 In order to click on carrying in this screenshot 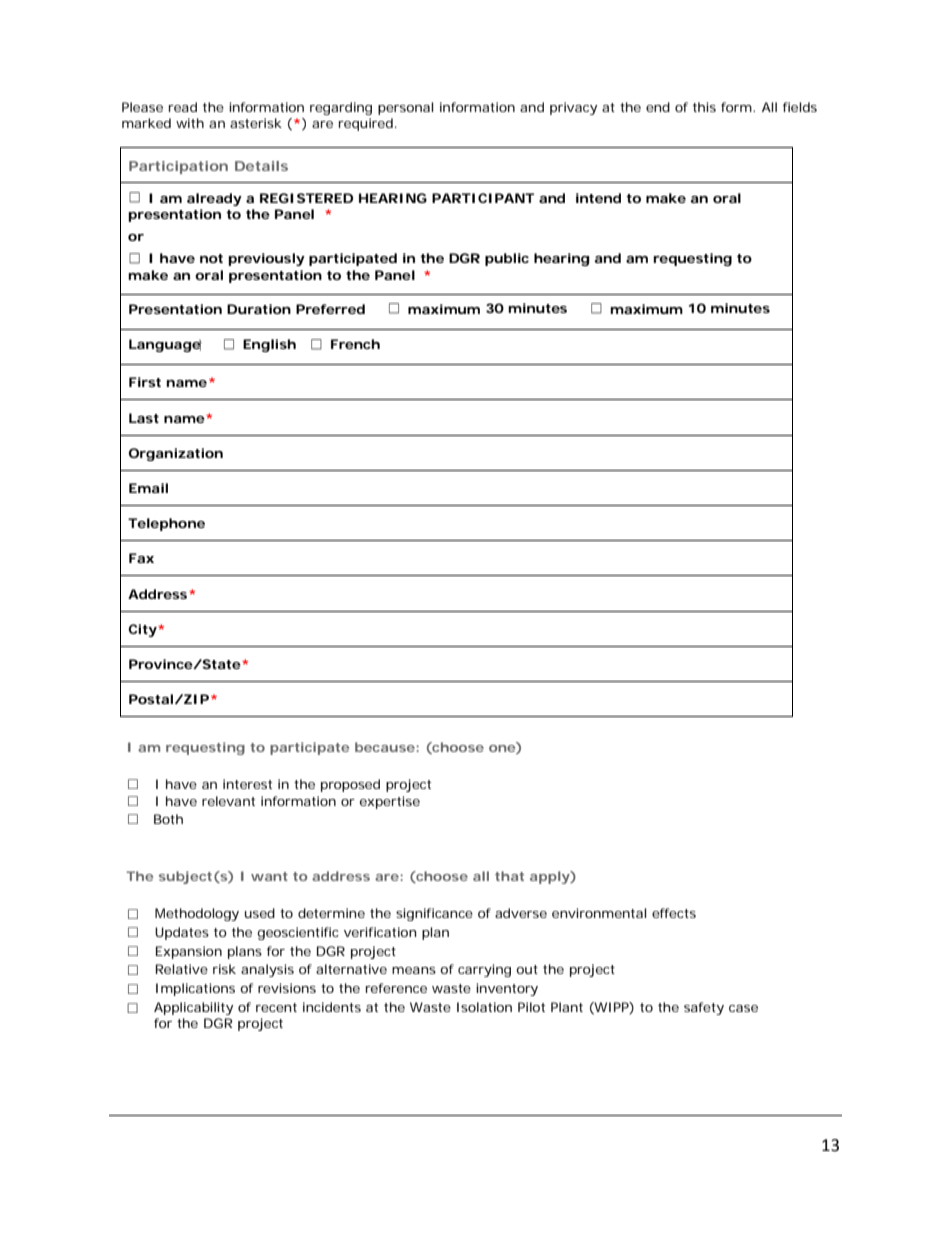, I will do `click(484, 970)`.
